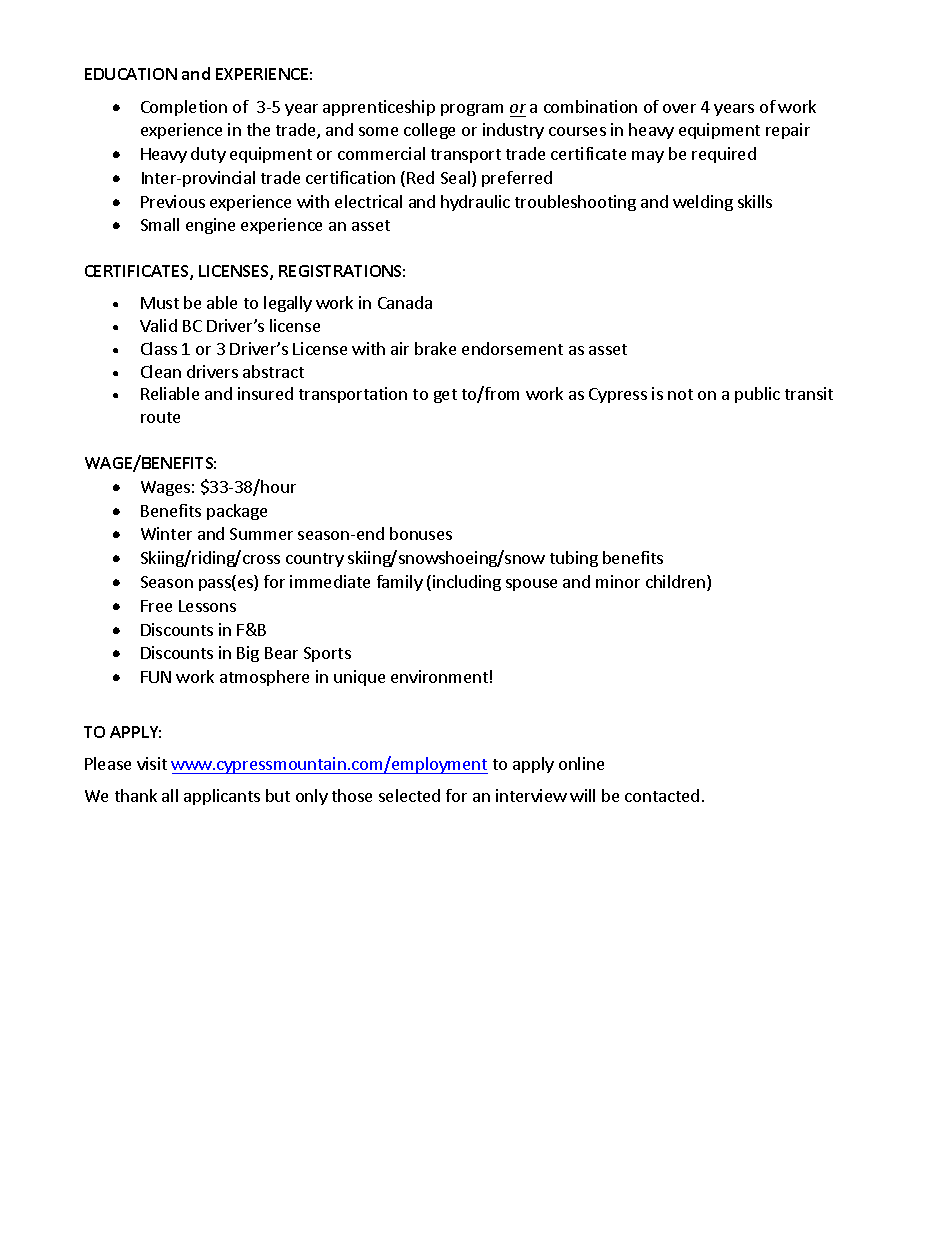  I want to click on over, so click(679, 108).
